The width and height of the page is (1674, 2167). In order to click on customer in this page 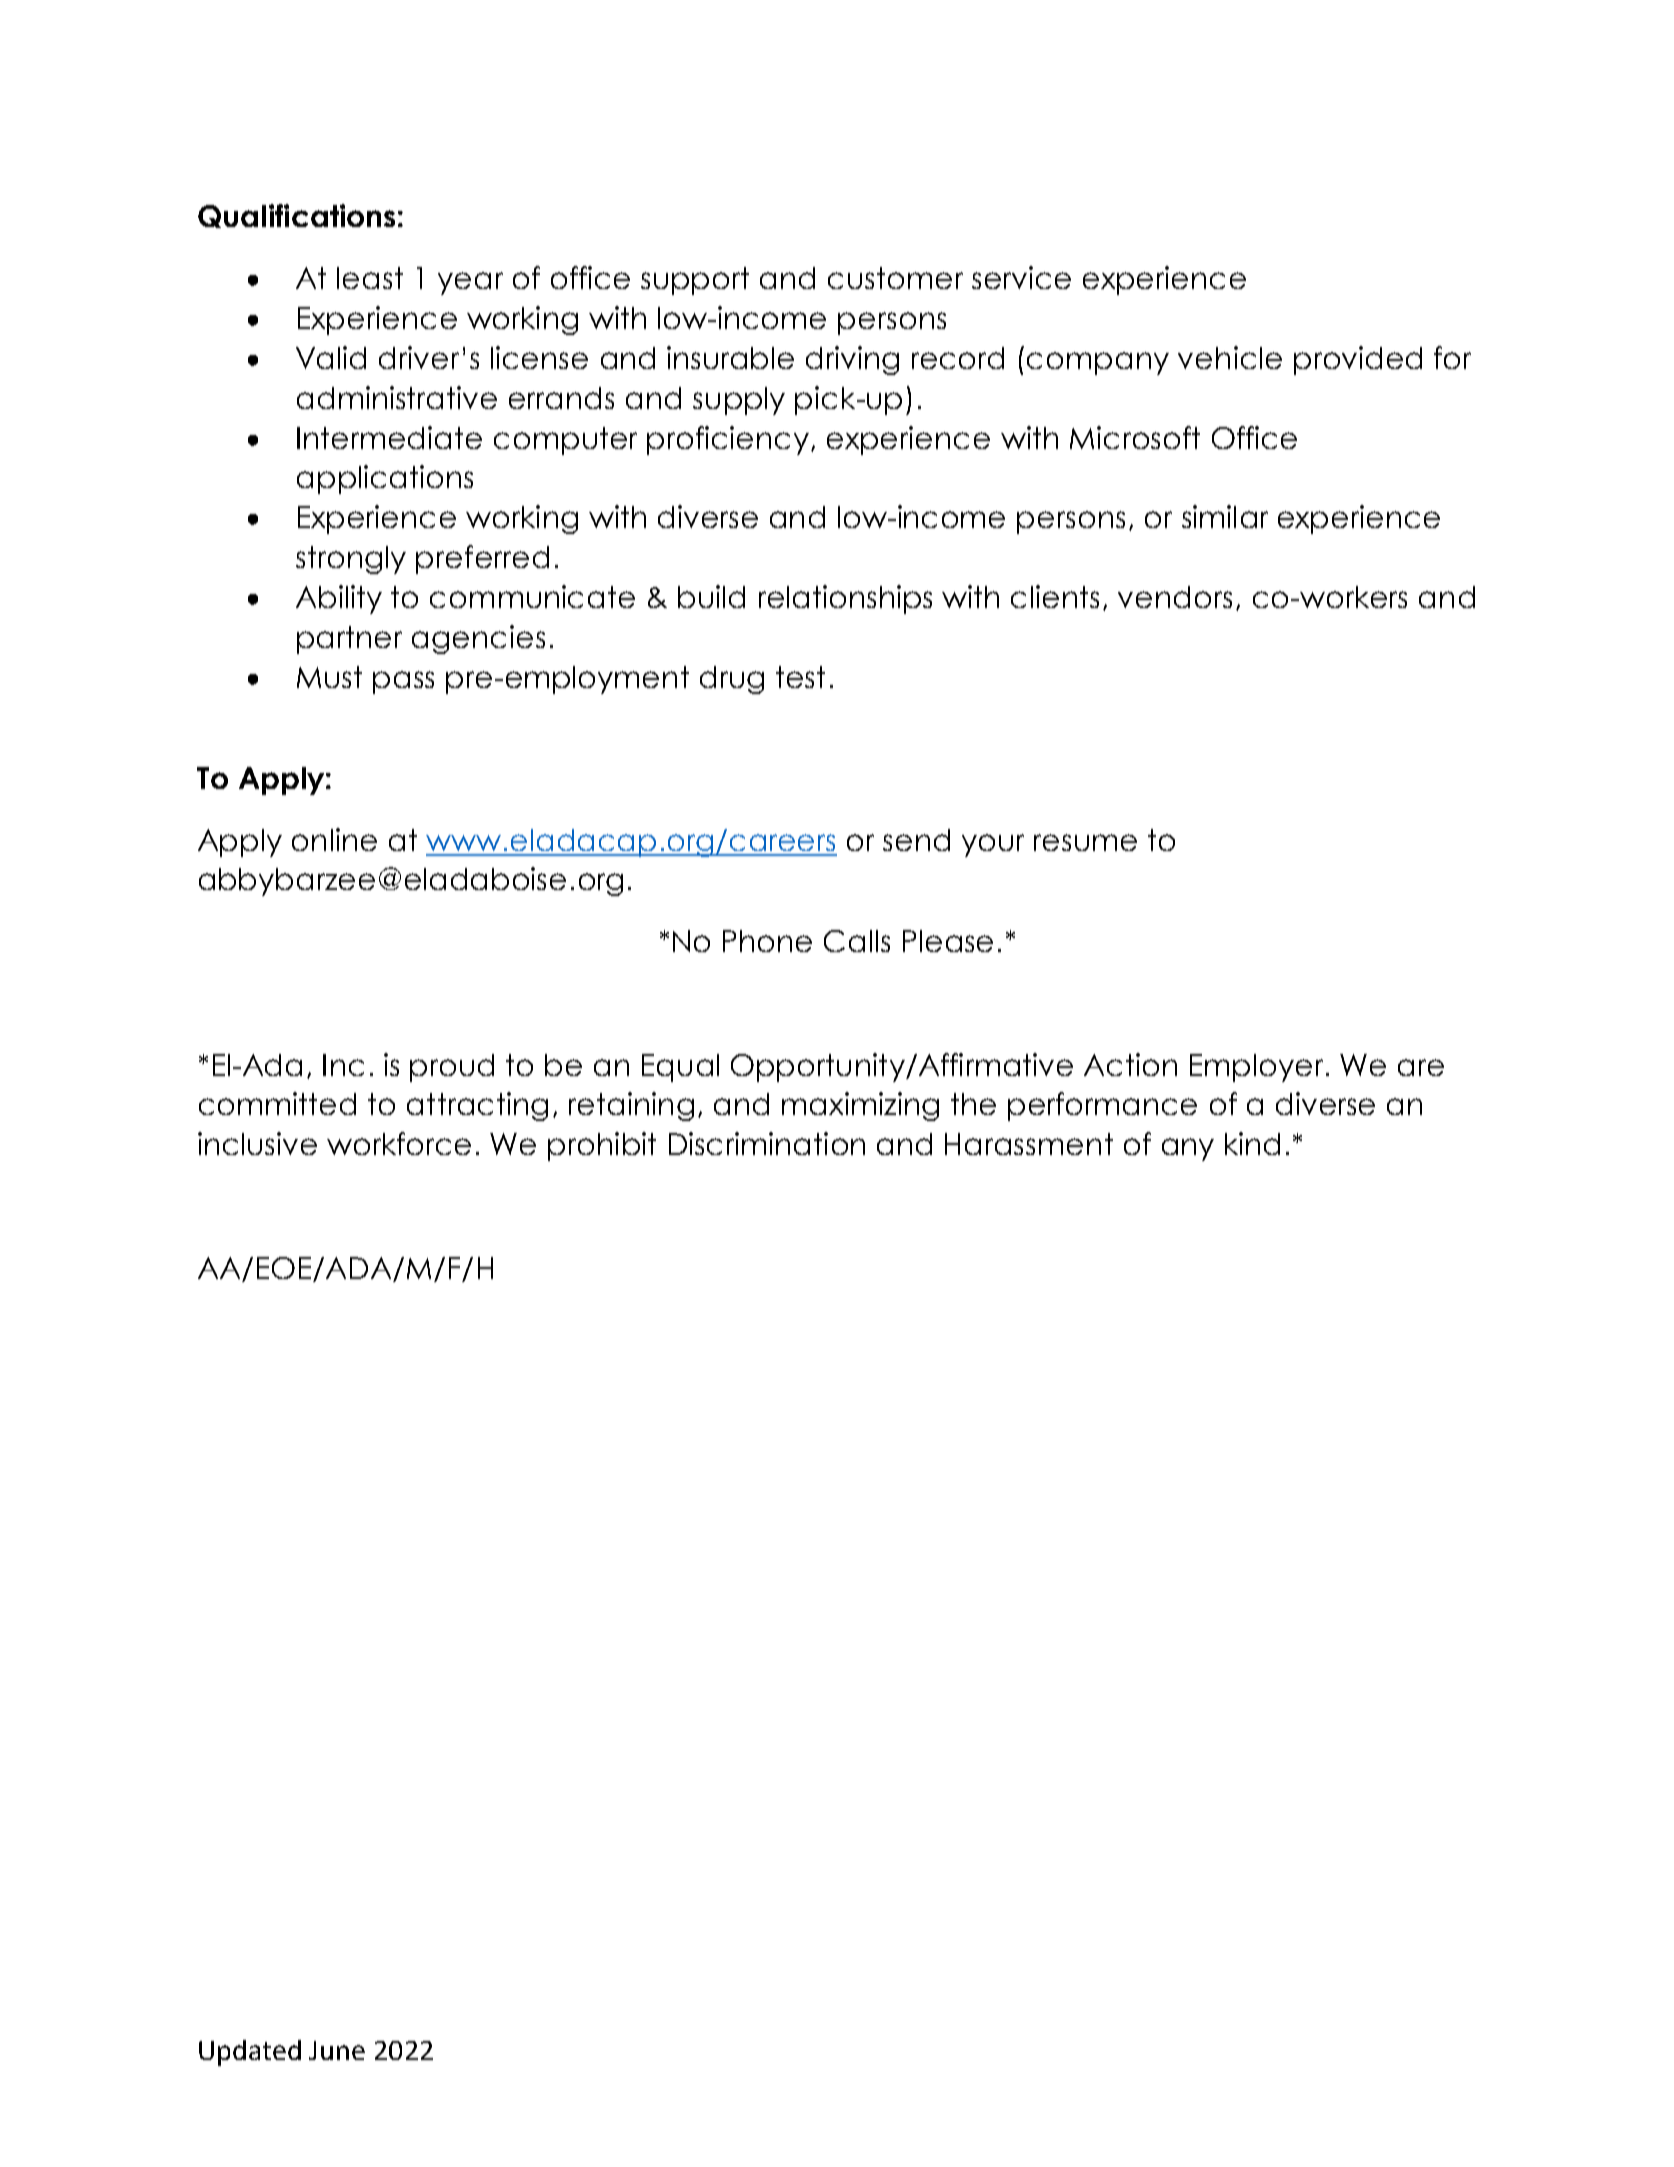, I will do `click(895, 278)`.
